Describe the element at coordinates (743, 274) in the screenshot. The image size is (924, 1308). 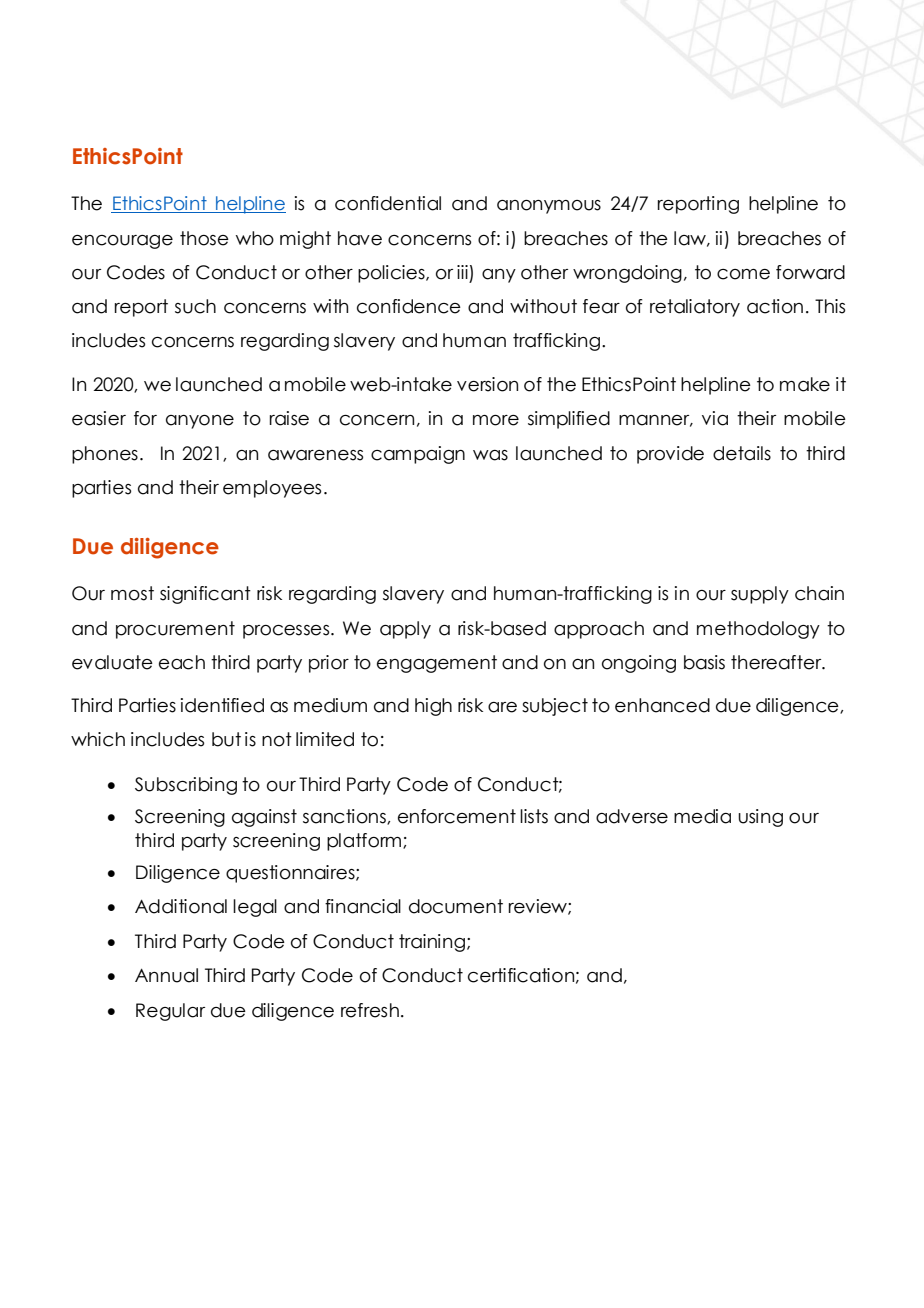
I see `come` at that location.
